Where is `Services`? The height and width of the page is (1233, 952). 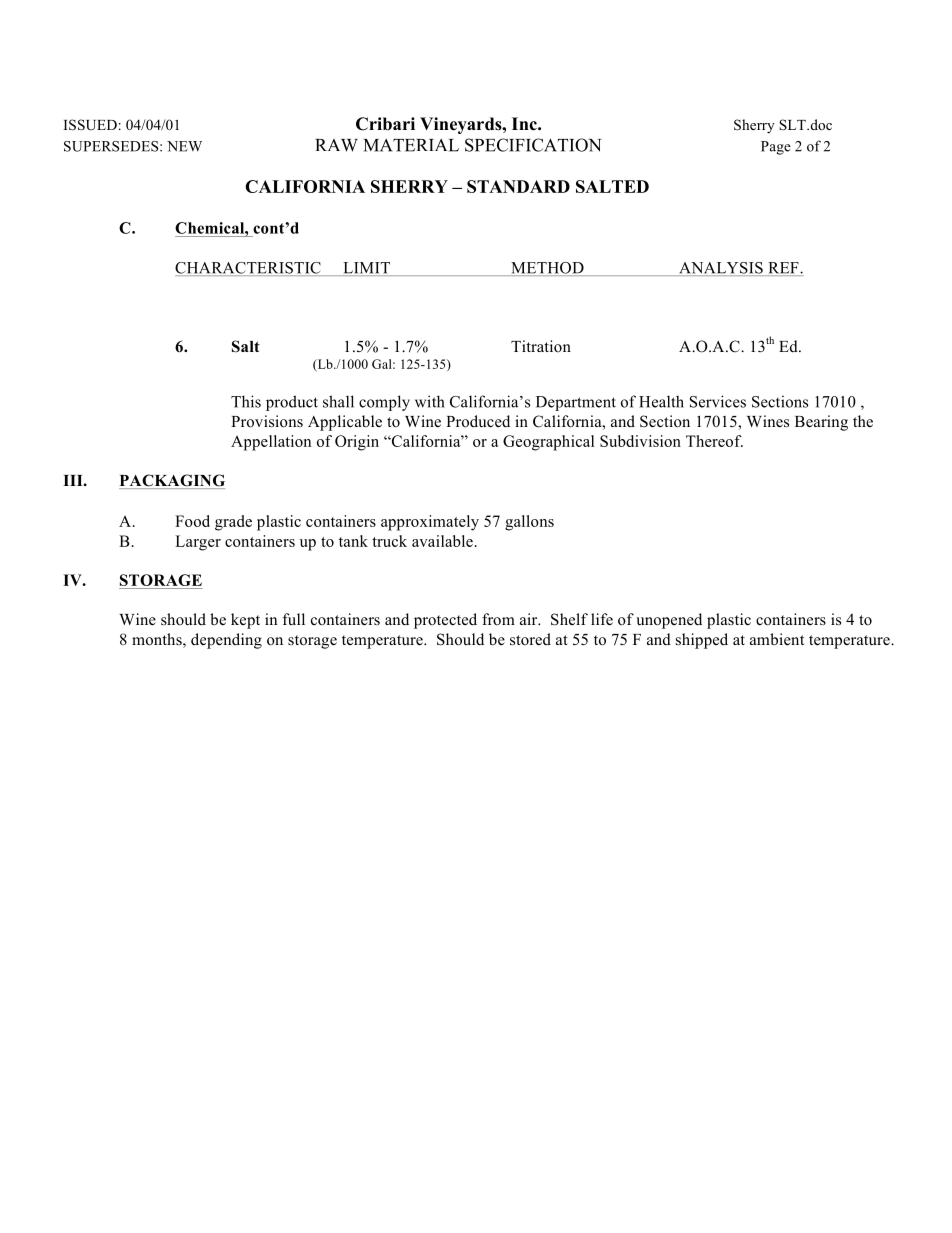 Services is located at coordinates (718, 401).
